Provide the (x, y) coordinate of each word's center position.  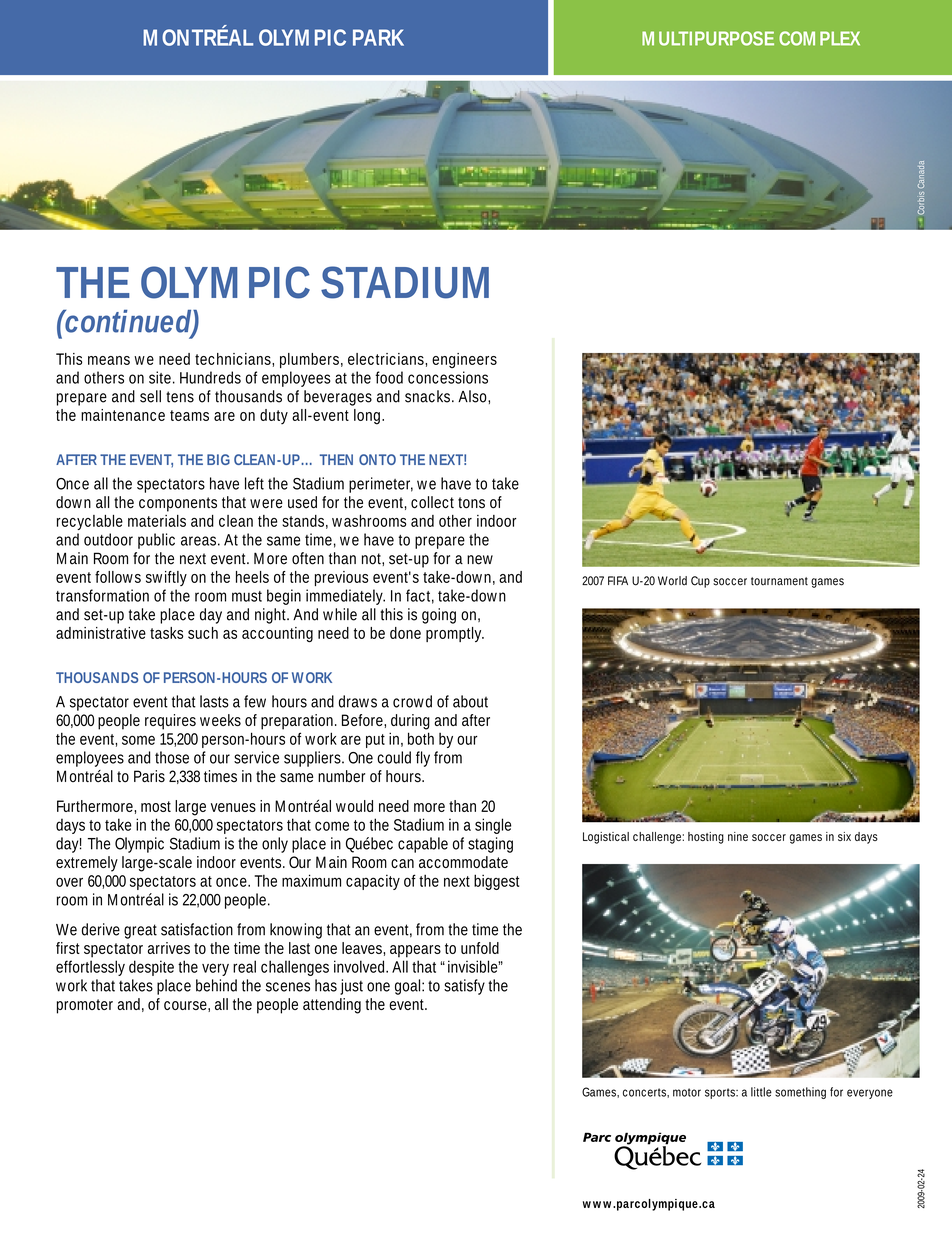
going (439, 616)
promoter (85, 1006)
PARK (378, 37)
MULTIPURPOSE (708, 38)
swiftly (166, 578)
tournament (779, 581)
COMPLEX (819, 38)
